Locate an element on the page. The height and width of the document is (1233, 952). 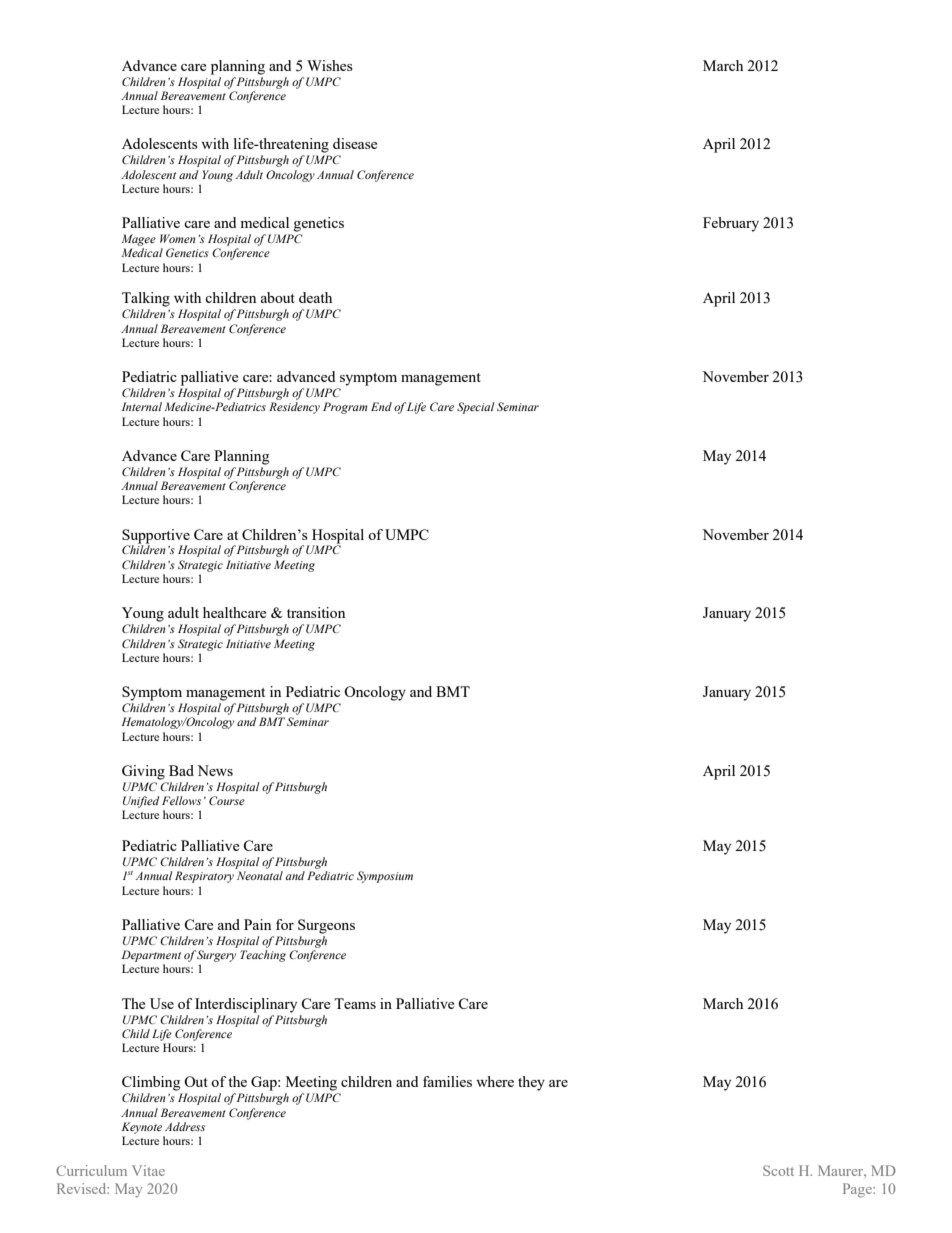
End is located at coordinates (381, 406).
